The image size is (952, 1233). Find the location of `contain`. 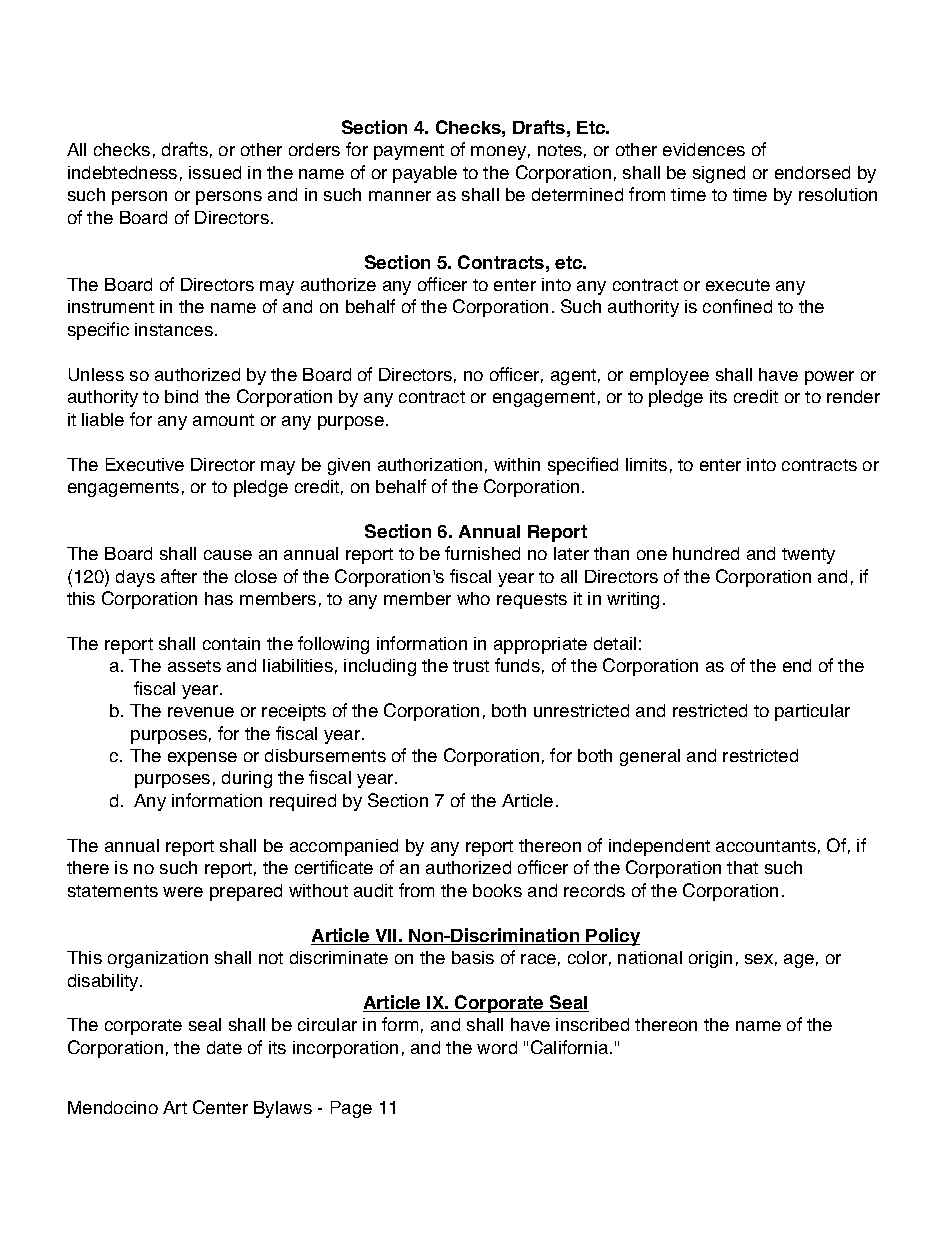

contain is located at coordinates (231, 643).
